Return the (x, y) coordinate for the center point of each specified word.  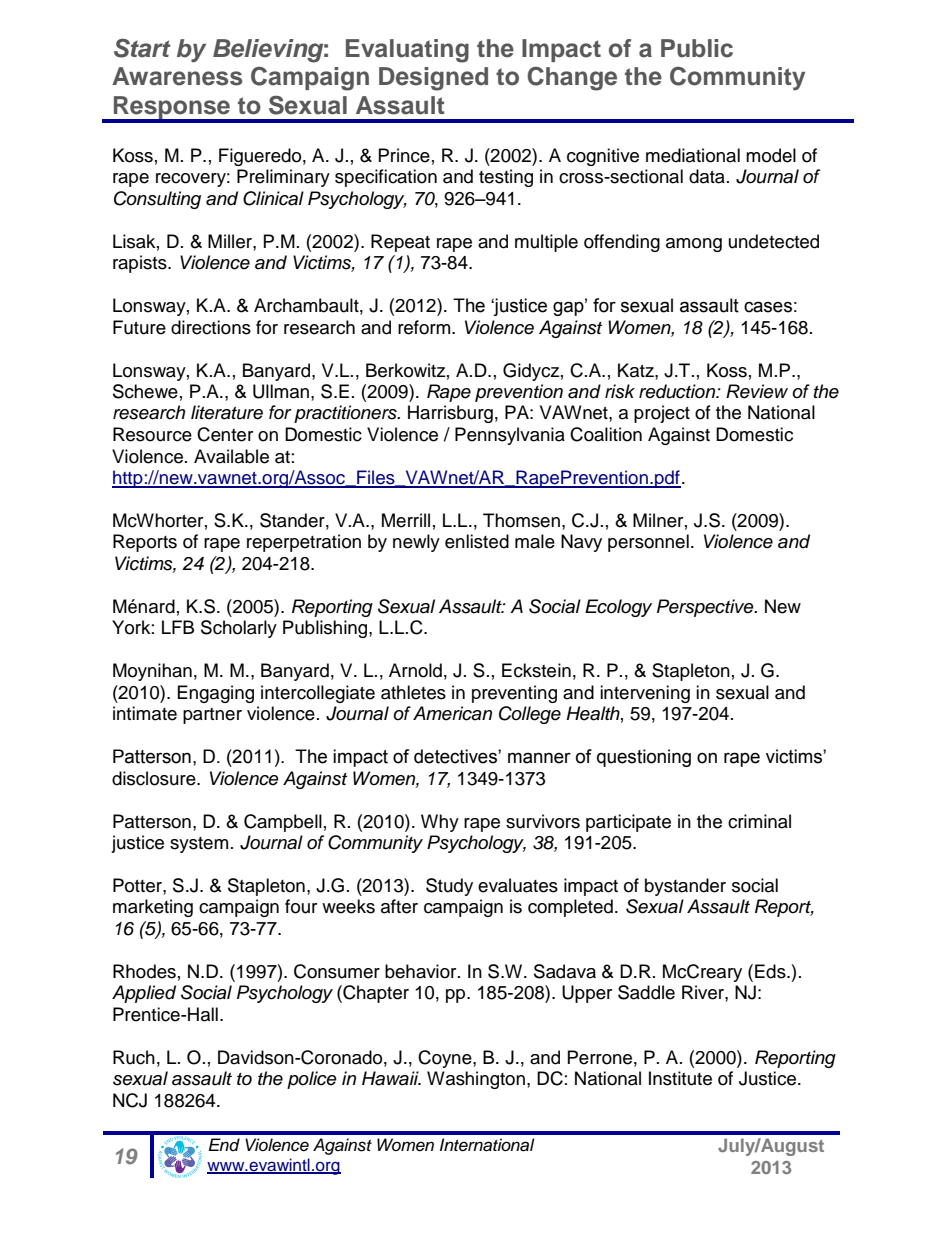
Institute (680, 1078)
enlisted (477, 541)
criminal (759, 821)
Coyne (446, 1059)
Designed (433, 79)
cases (768, 307)
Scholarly (239, 629)
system (199, 845)
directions (211, 327)
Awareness (177, 76)
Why (440, 823)
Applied (144, 994)
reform (425, 327)
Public (697, 48)
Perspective (706, 608)
